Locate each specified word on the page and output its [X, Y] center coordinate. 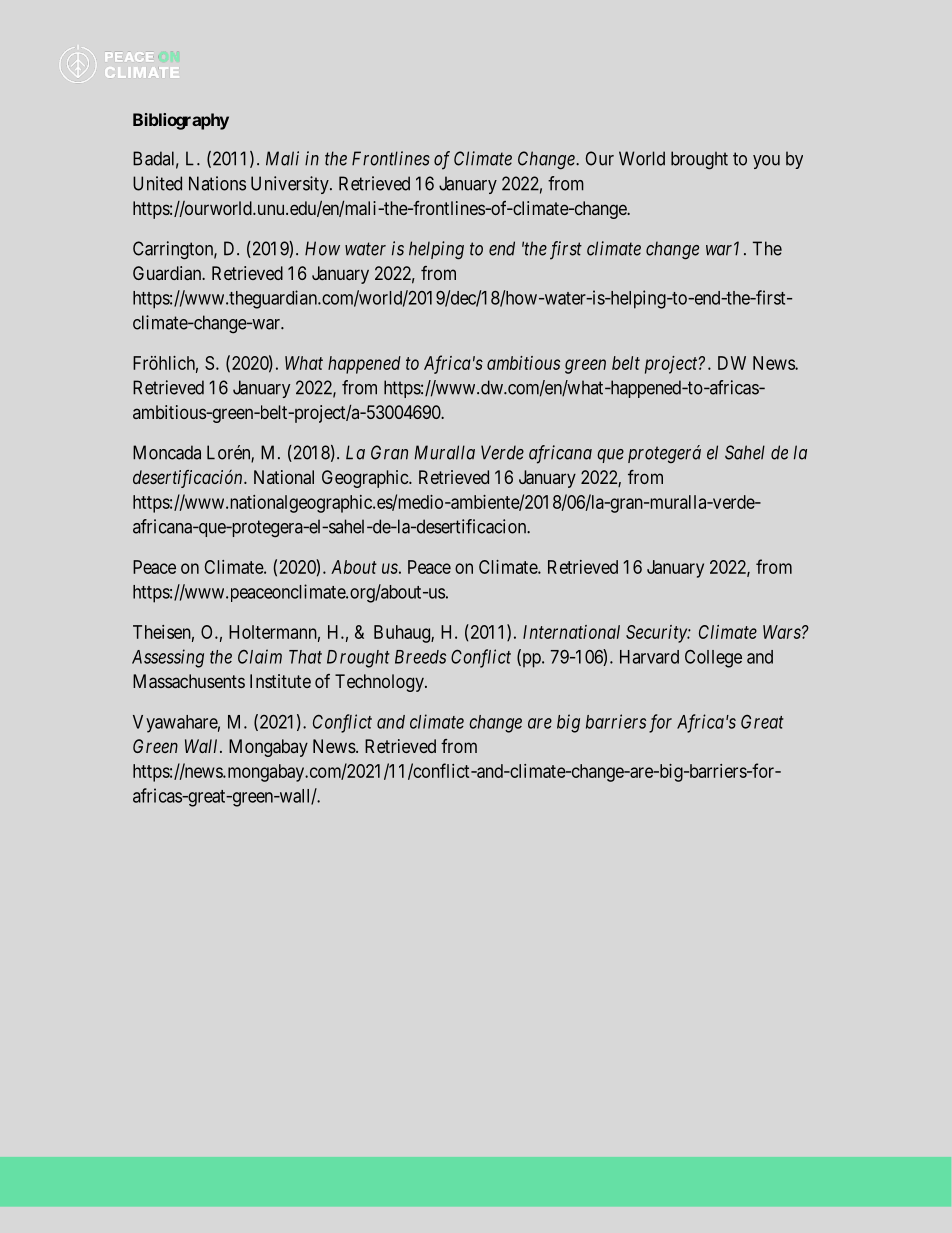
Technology [380, 683]
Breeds [420, 657]
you [766, 162]
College [713, 658]
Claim [260, 656]
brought [699, 160]
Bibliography [181, 121]
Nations [217, 183]
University [291, 185]
